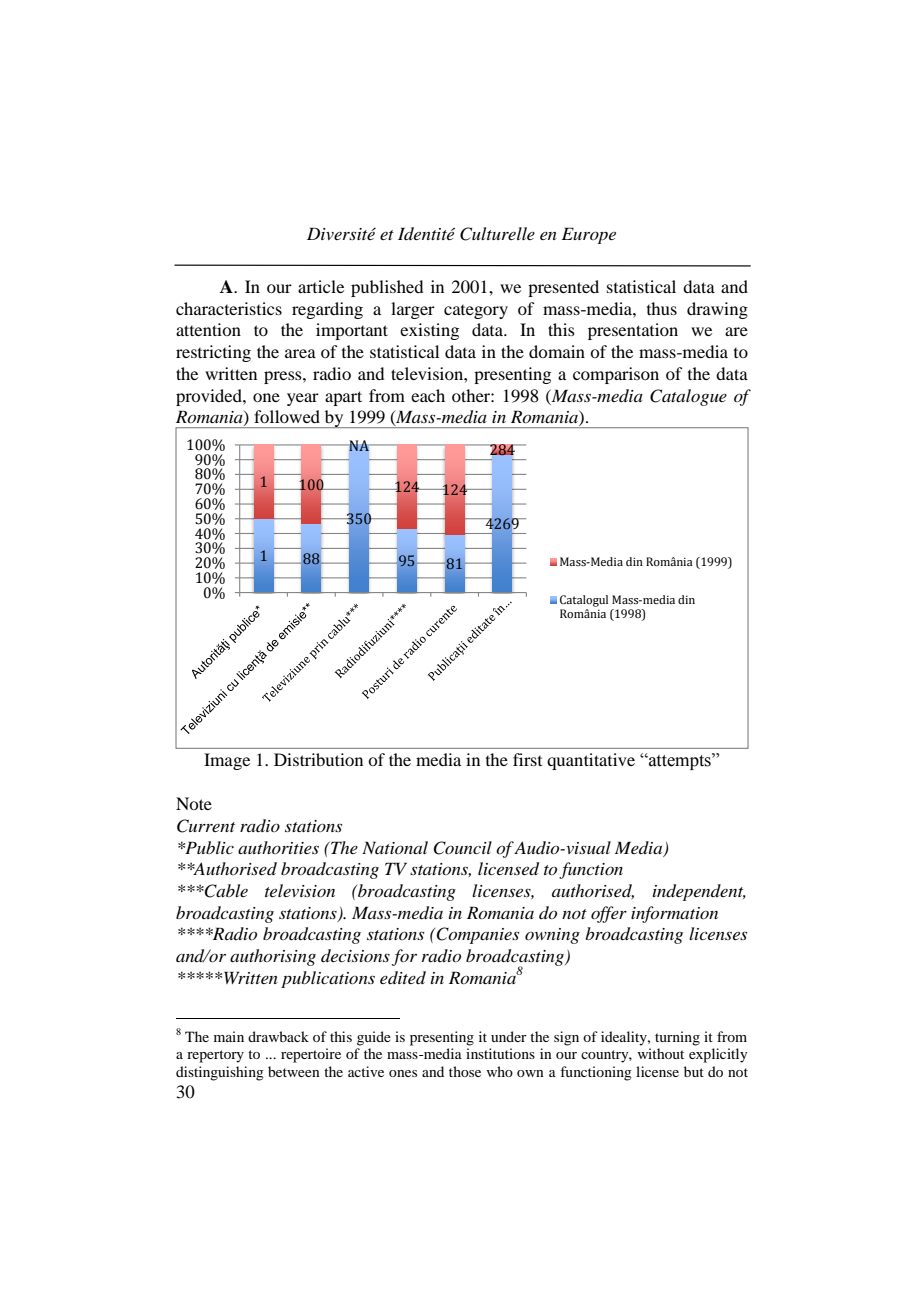  What do you see at coordinates (227, 761) in the screenshot?
I see `Image` at bounding box center [227, 761].
